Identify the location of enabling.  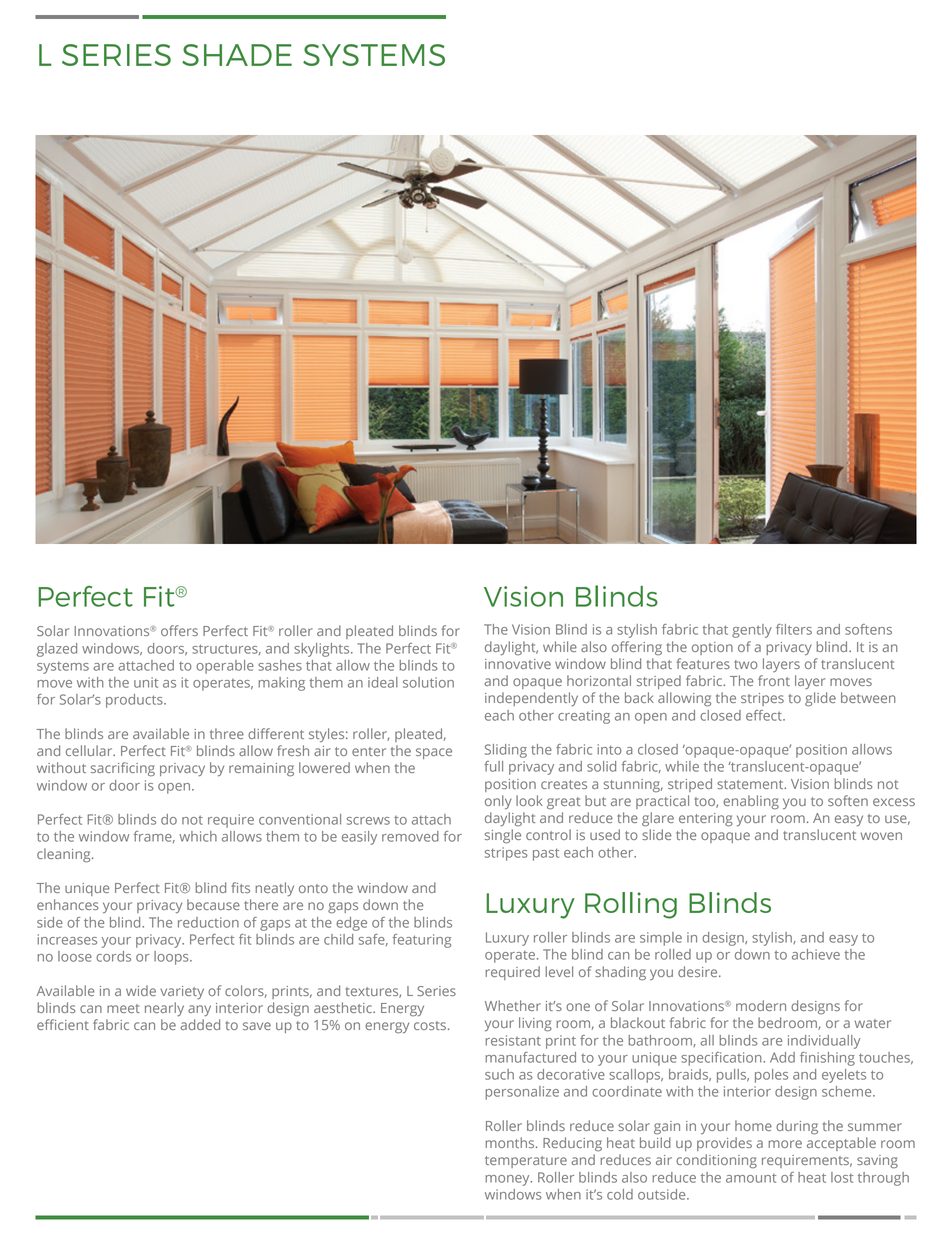
(751, 802).
